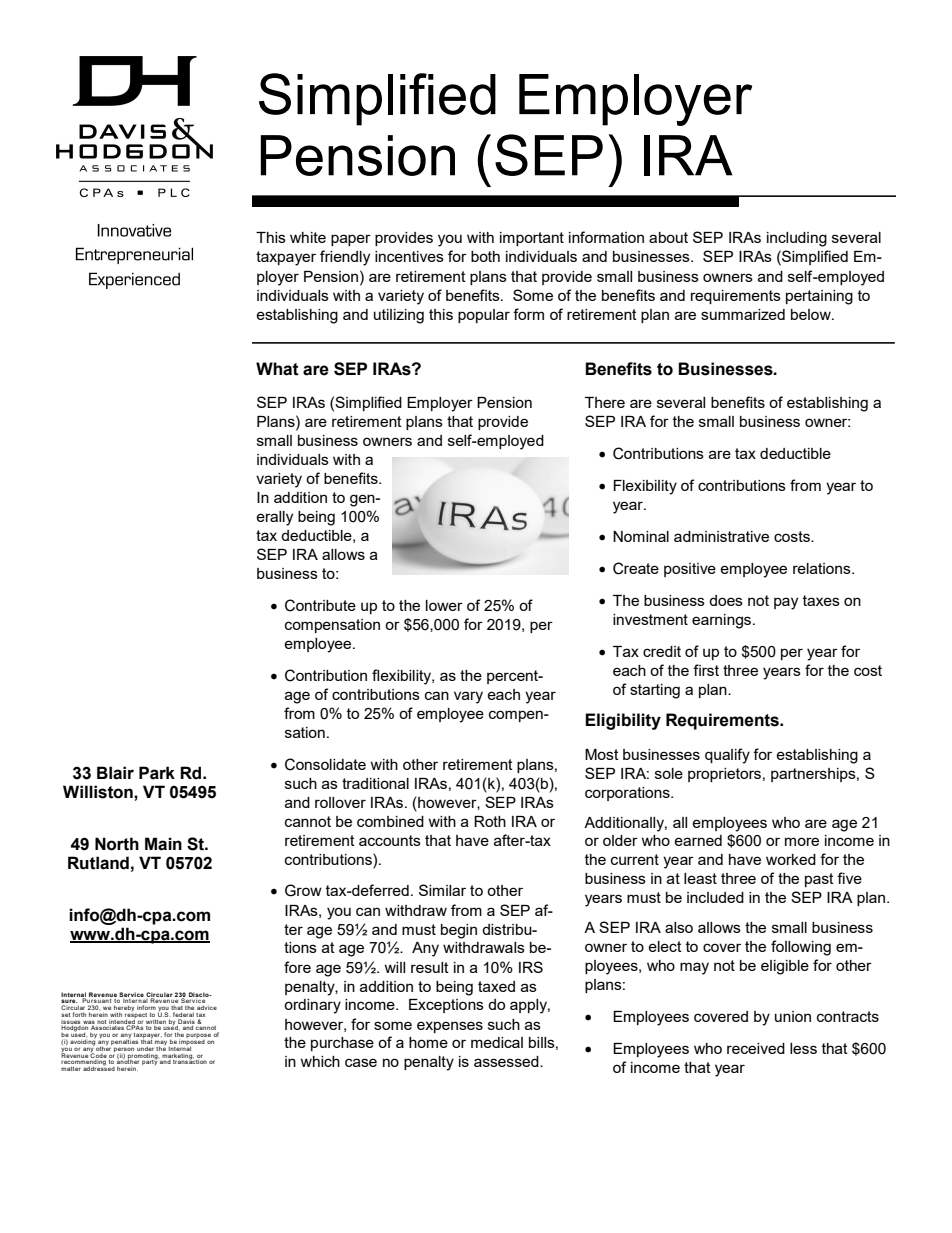 This screenshot has height=1233, width=952. I want to click on Park, so click(157, 773).
